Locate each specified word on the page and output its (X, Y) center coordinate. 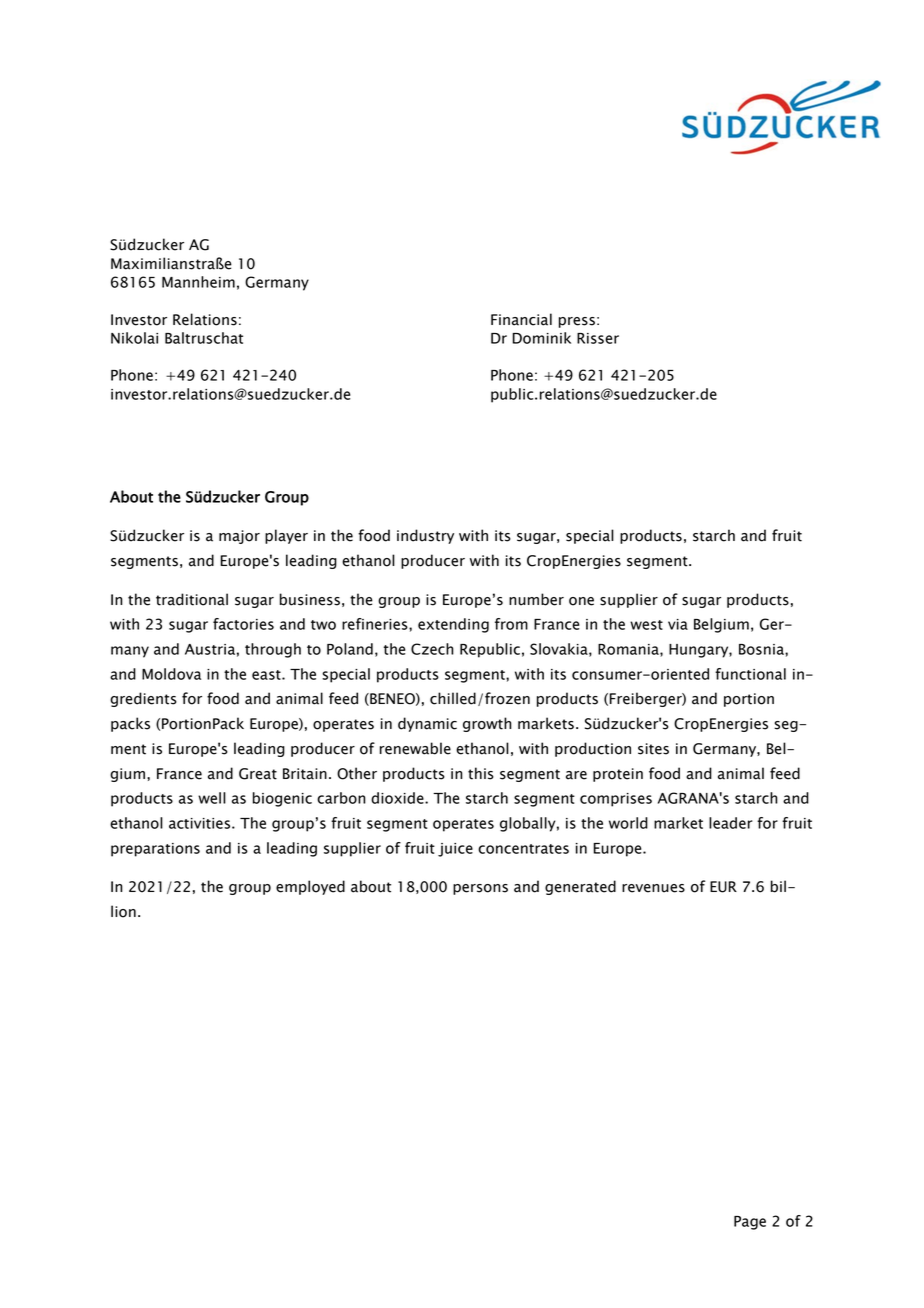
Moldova (171, 674)
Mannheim (198, 282)
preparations (155, 850)
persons (480, 889)
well (212, 798)
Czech (432, 649)
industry (425, 536)
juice (455, 850)
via (678, 624)
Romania (629, 650)
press (577, 322)
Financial (521, 319)
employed (310, 887)
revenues (653, 888)
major (239, 537)
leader (731, 823)
